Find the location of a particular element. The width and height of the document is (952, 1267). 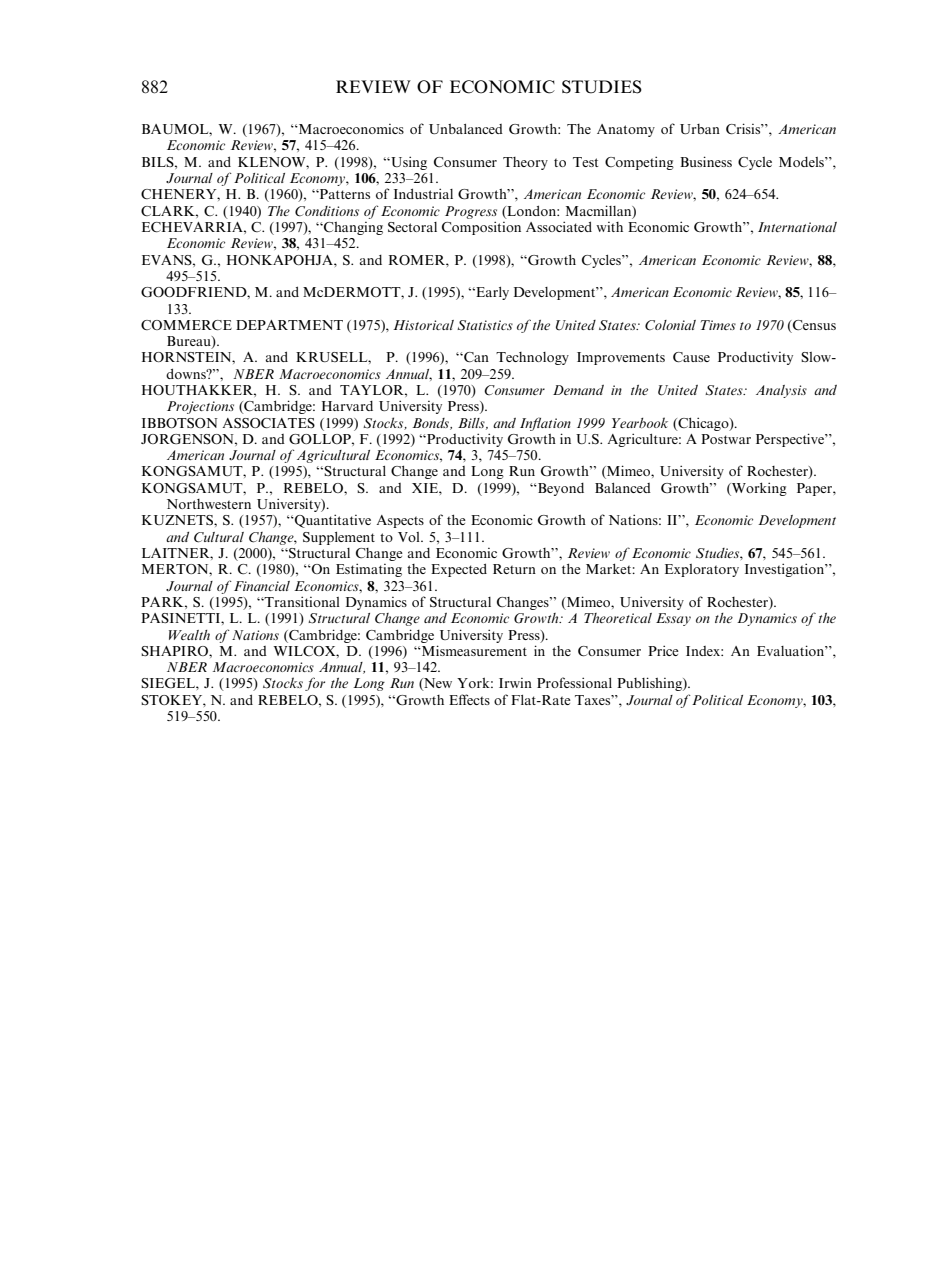

Exploratory is located at coordinates (702, 570).
